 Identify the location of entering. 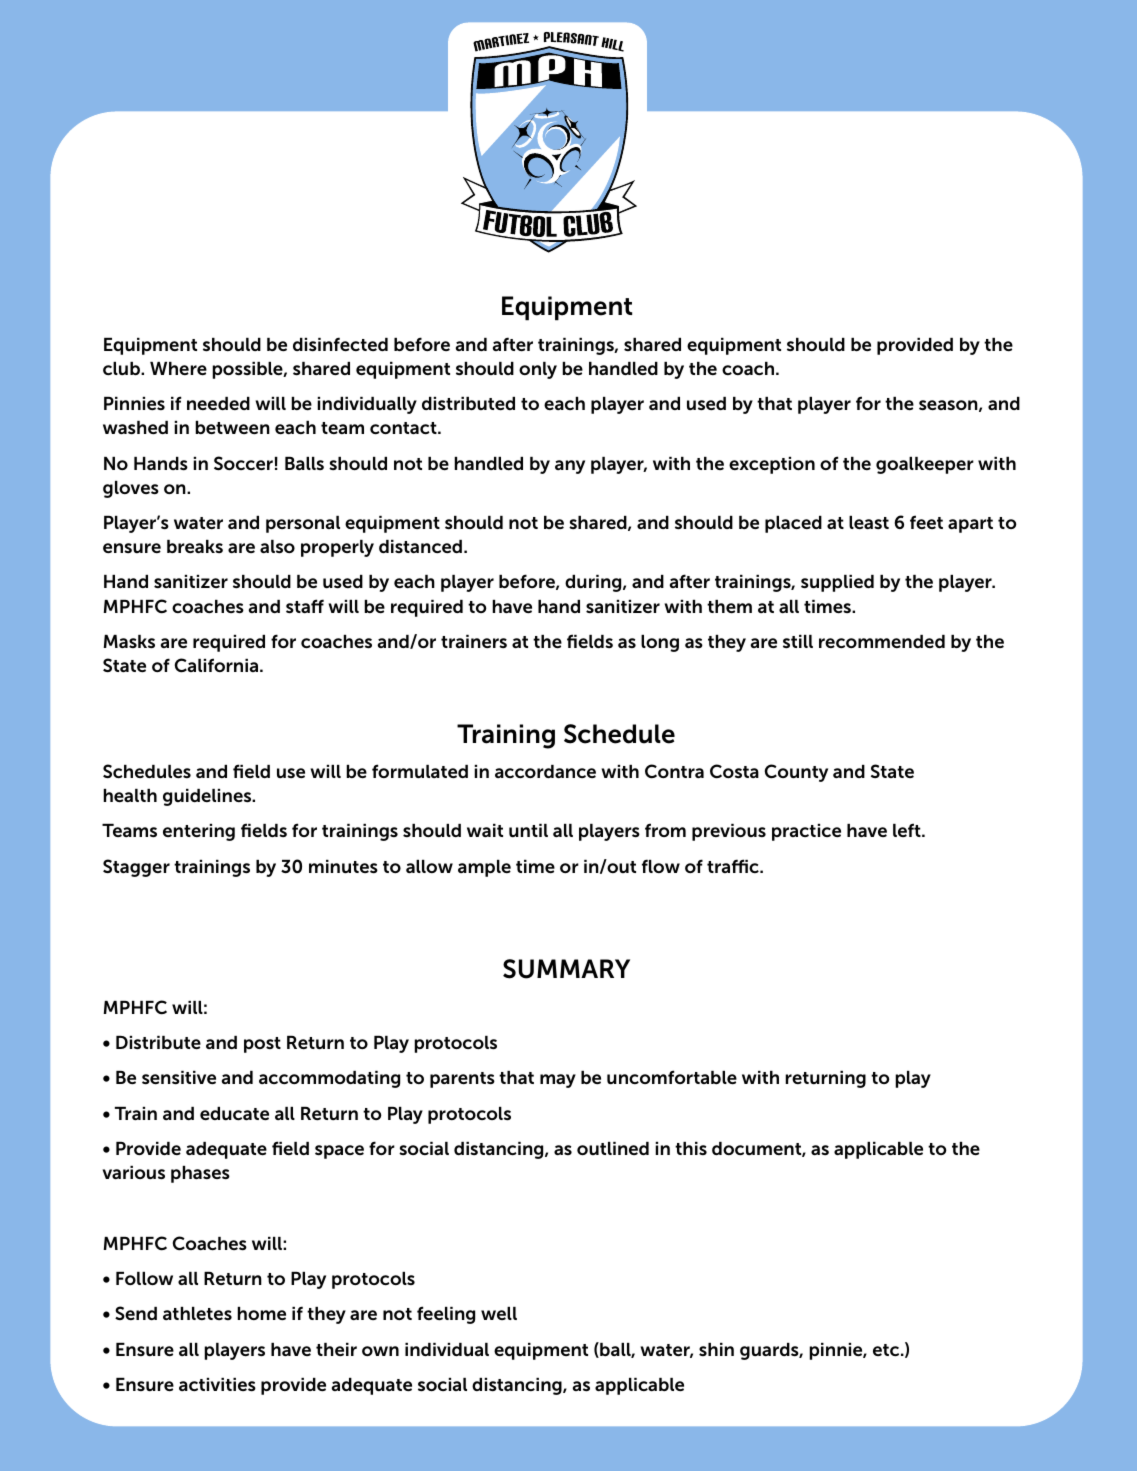
(199, 832).
